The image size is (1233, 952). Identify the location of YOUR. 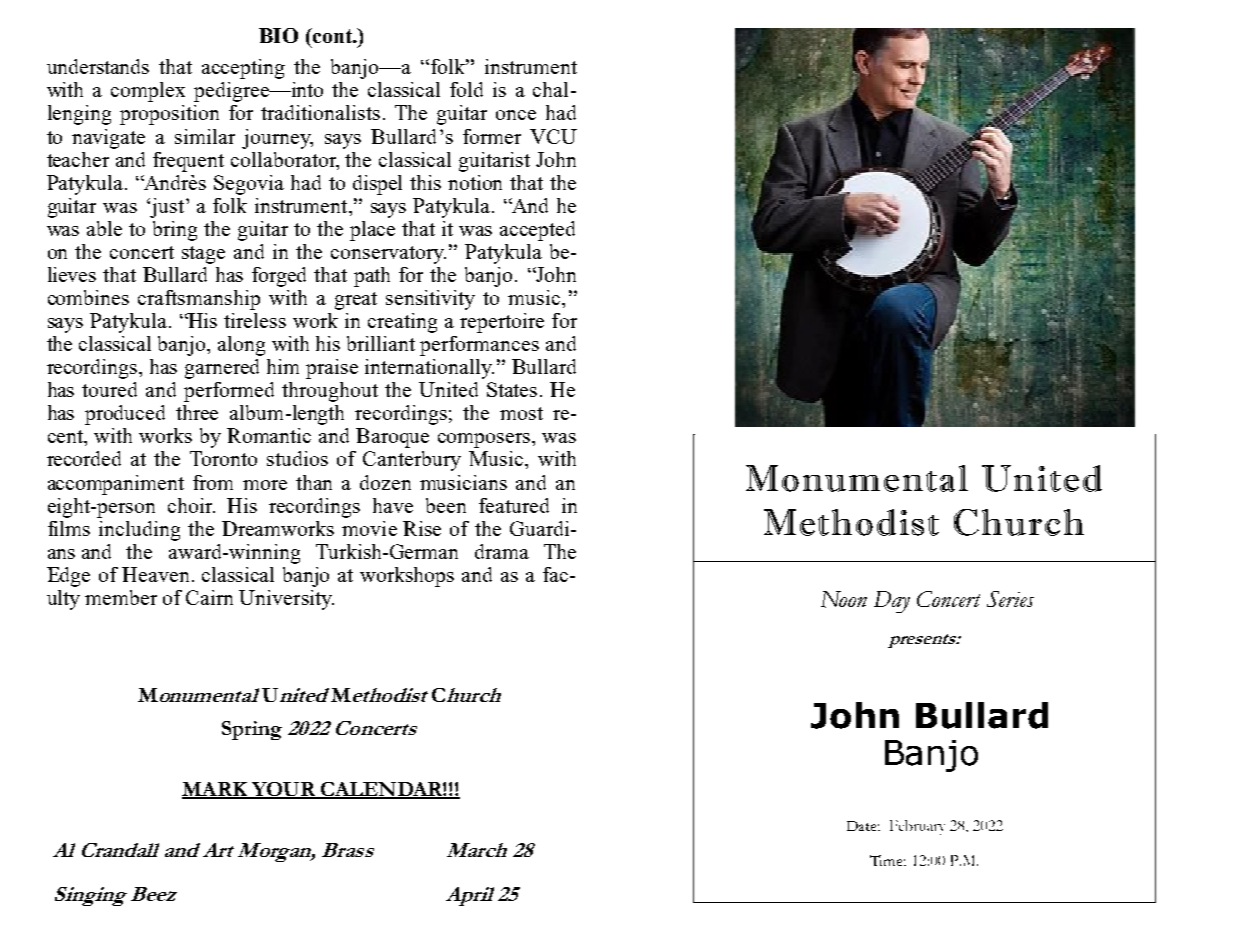
(283, 790).
